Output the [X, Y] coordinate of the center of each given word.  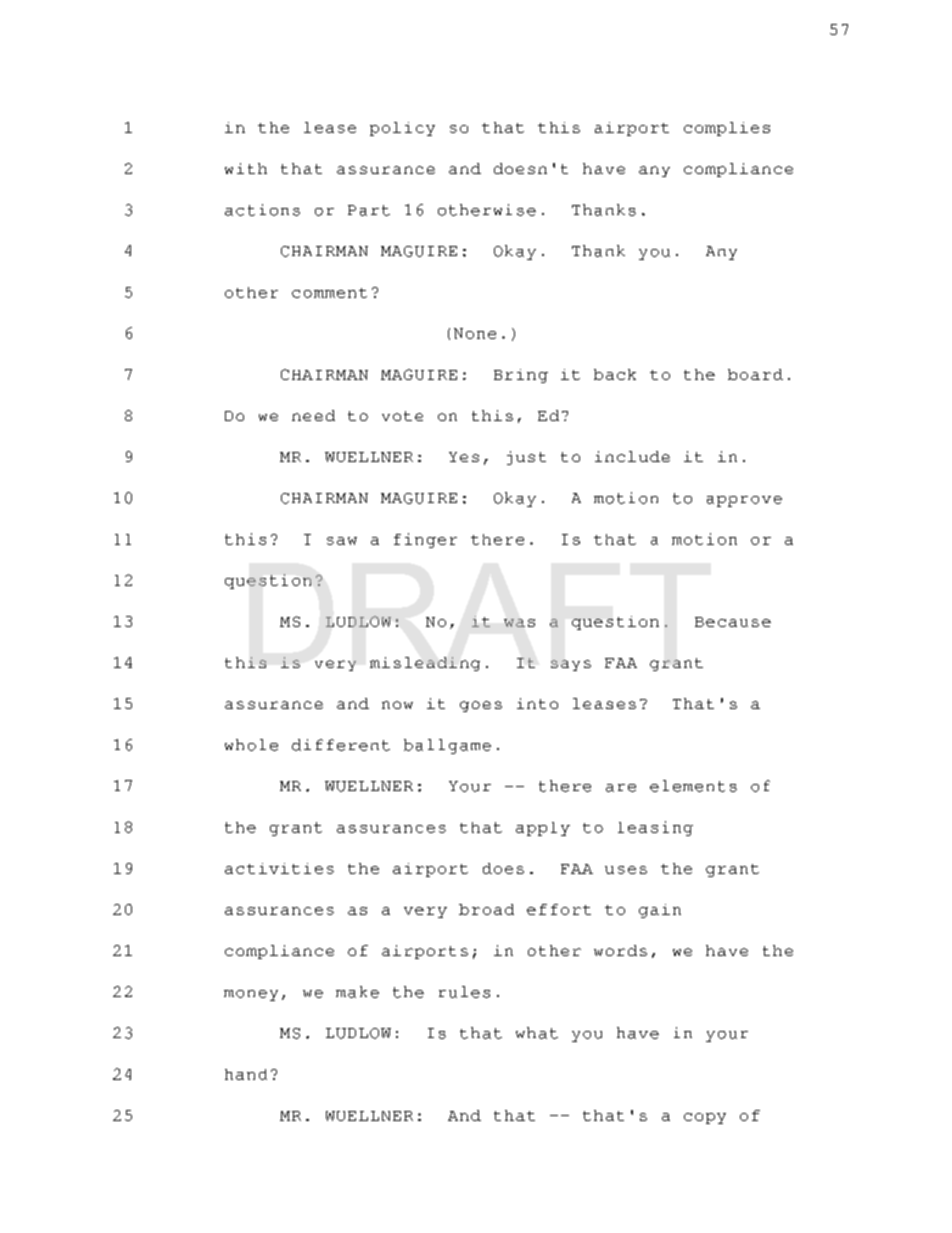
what [537, 1033]
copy [705, 1118]
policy [402, 129]
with [246, 168]
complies [727, 129]
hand [246, 1074]
